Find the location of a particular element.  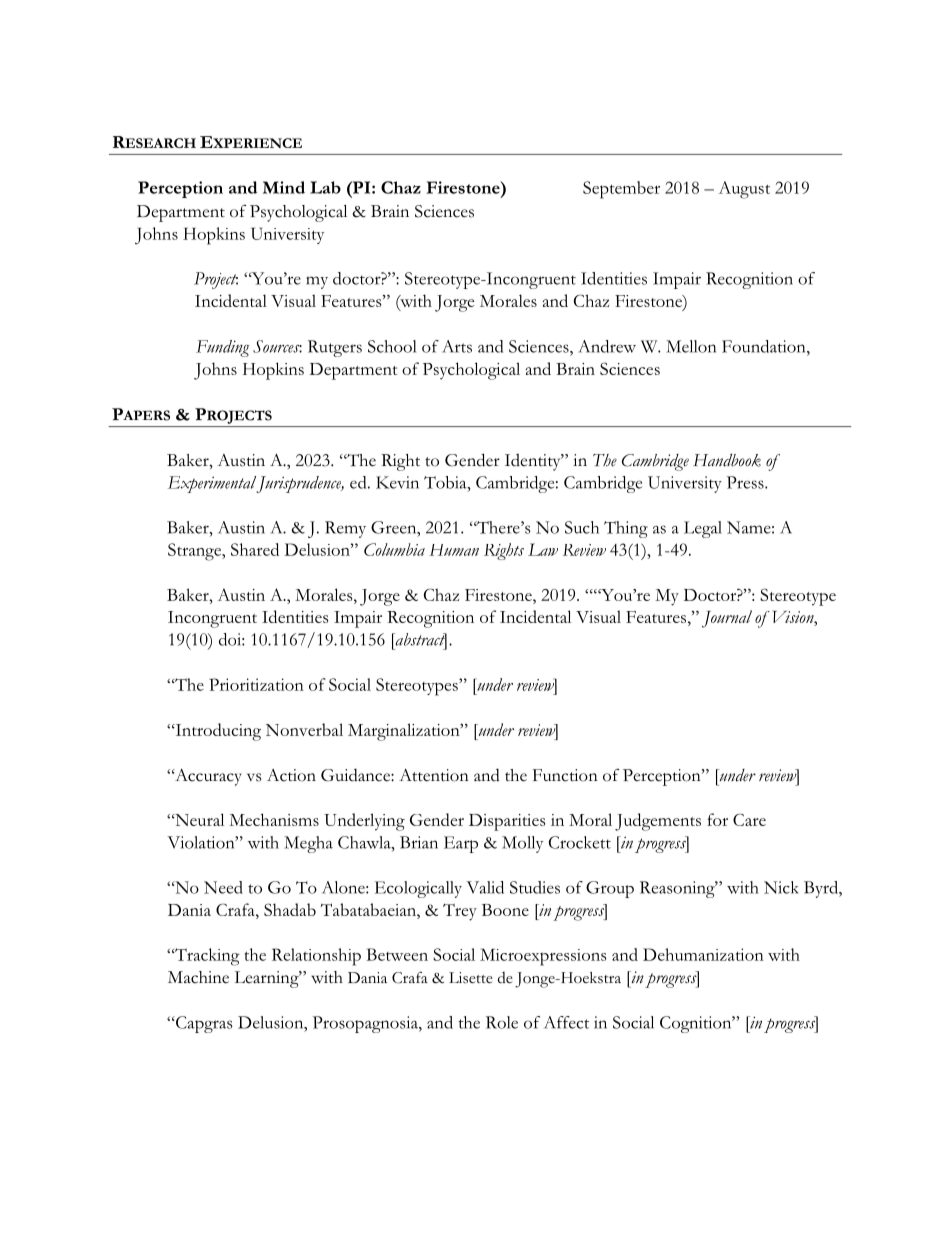

Lisette is located at coordinates (471, 978).
